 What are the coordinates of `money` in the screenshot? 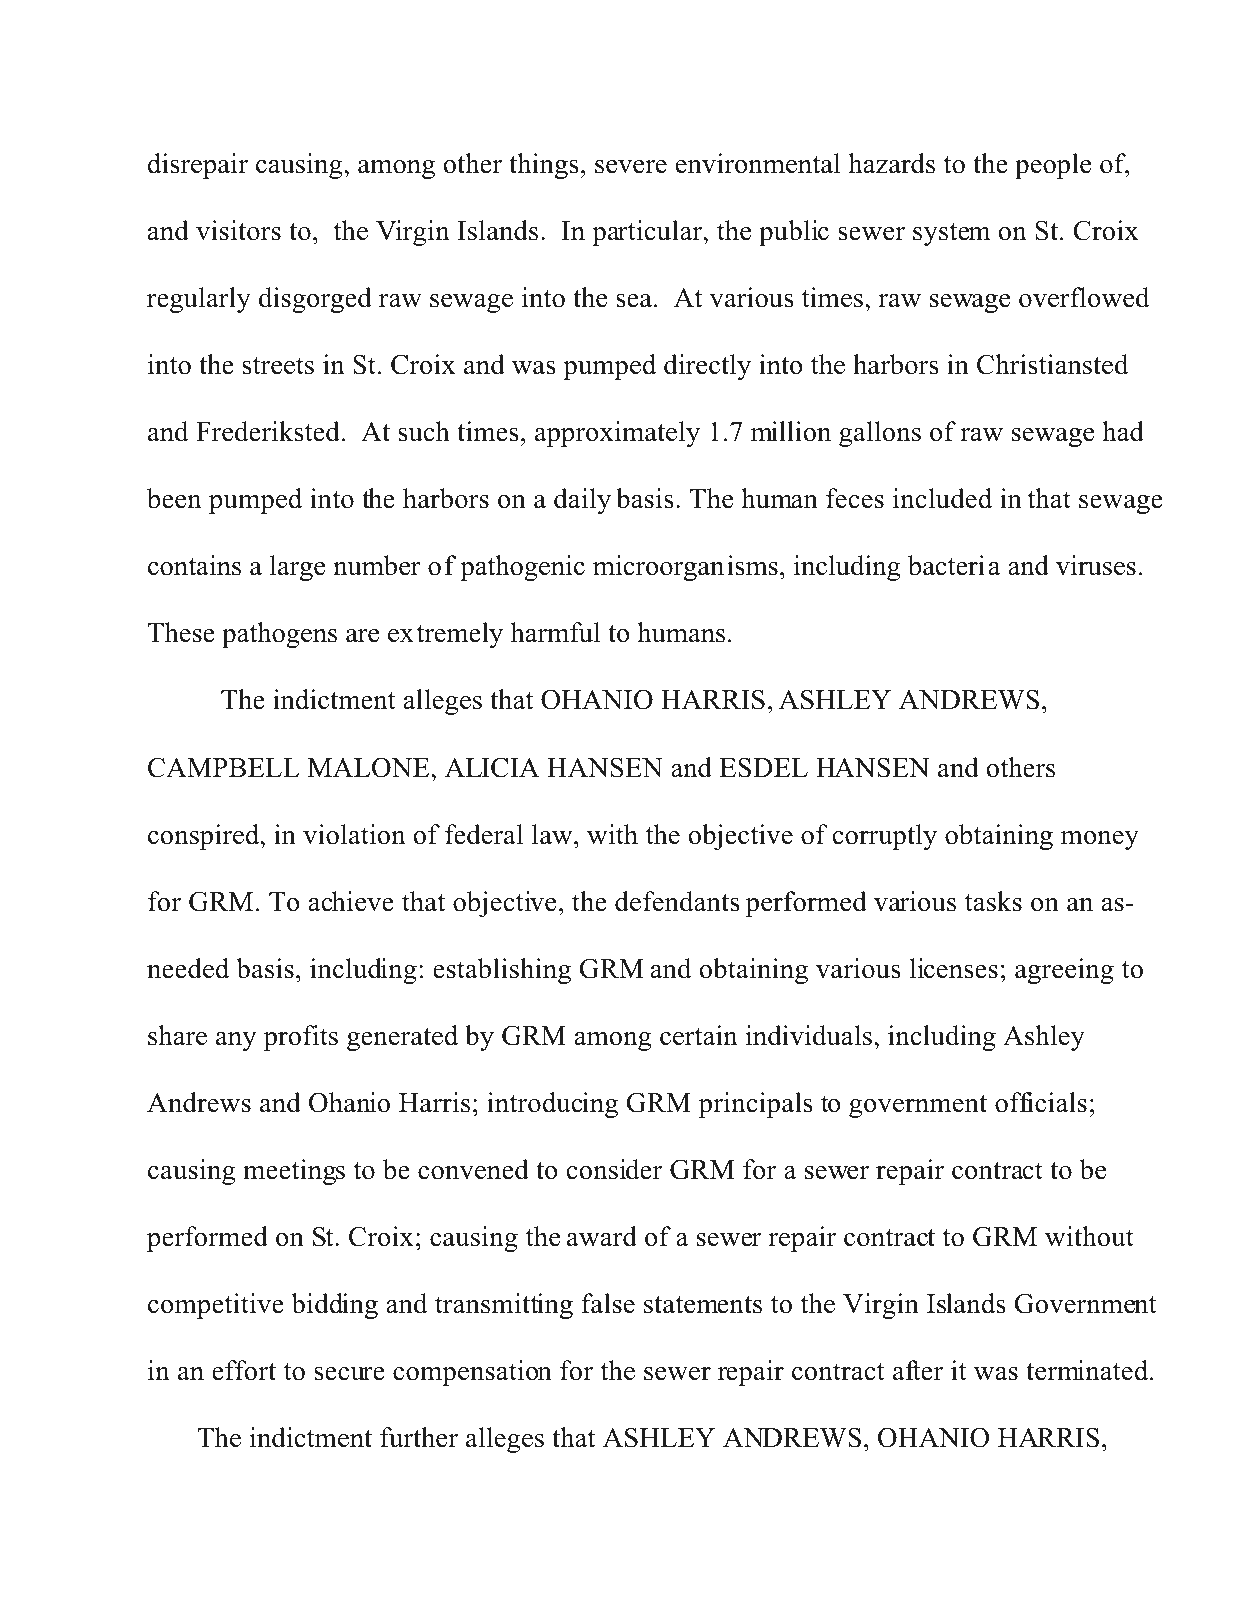 It's located at (1100, 840).
